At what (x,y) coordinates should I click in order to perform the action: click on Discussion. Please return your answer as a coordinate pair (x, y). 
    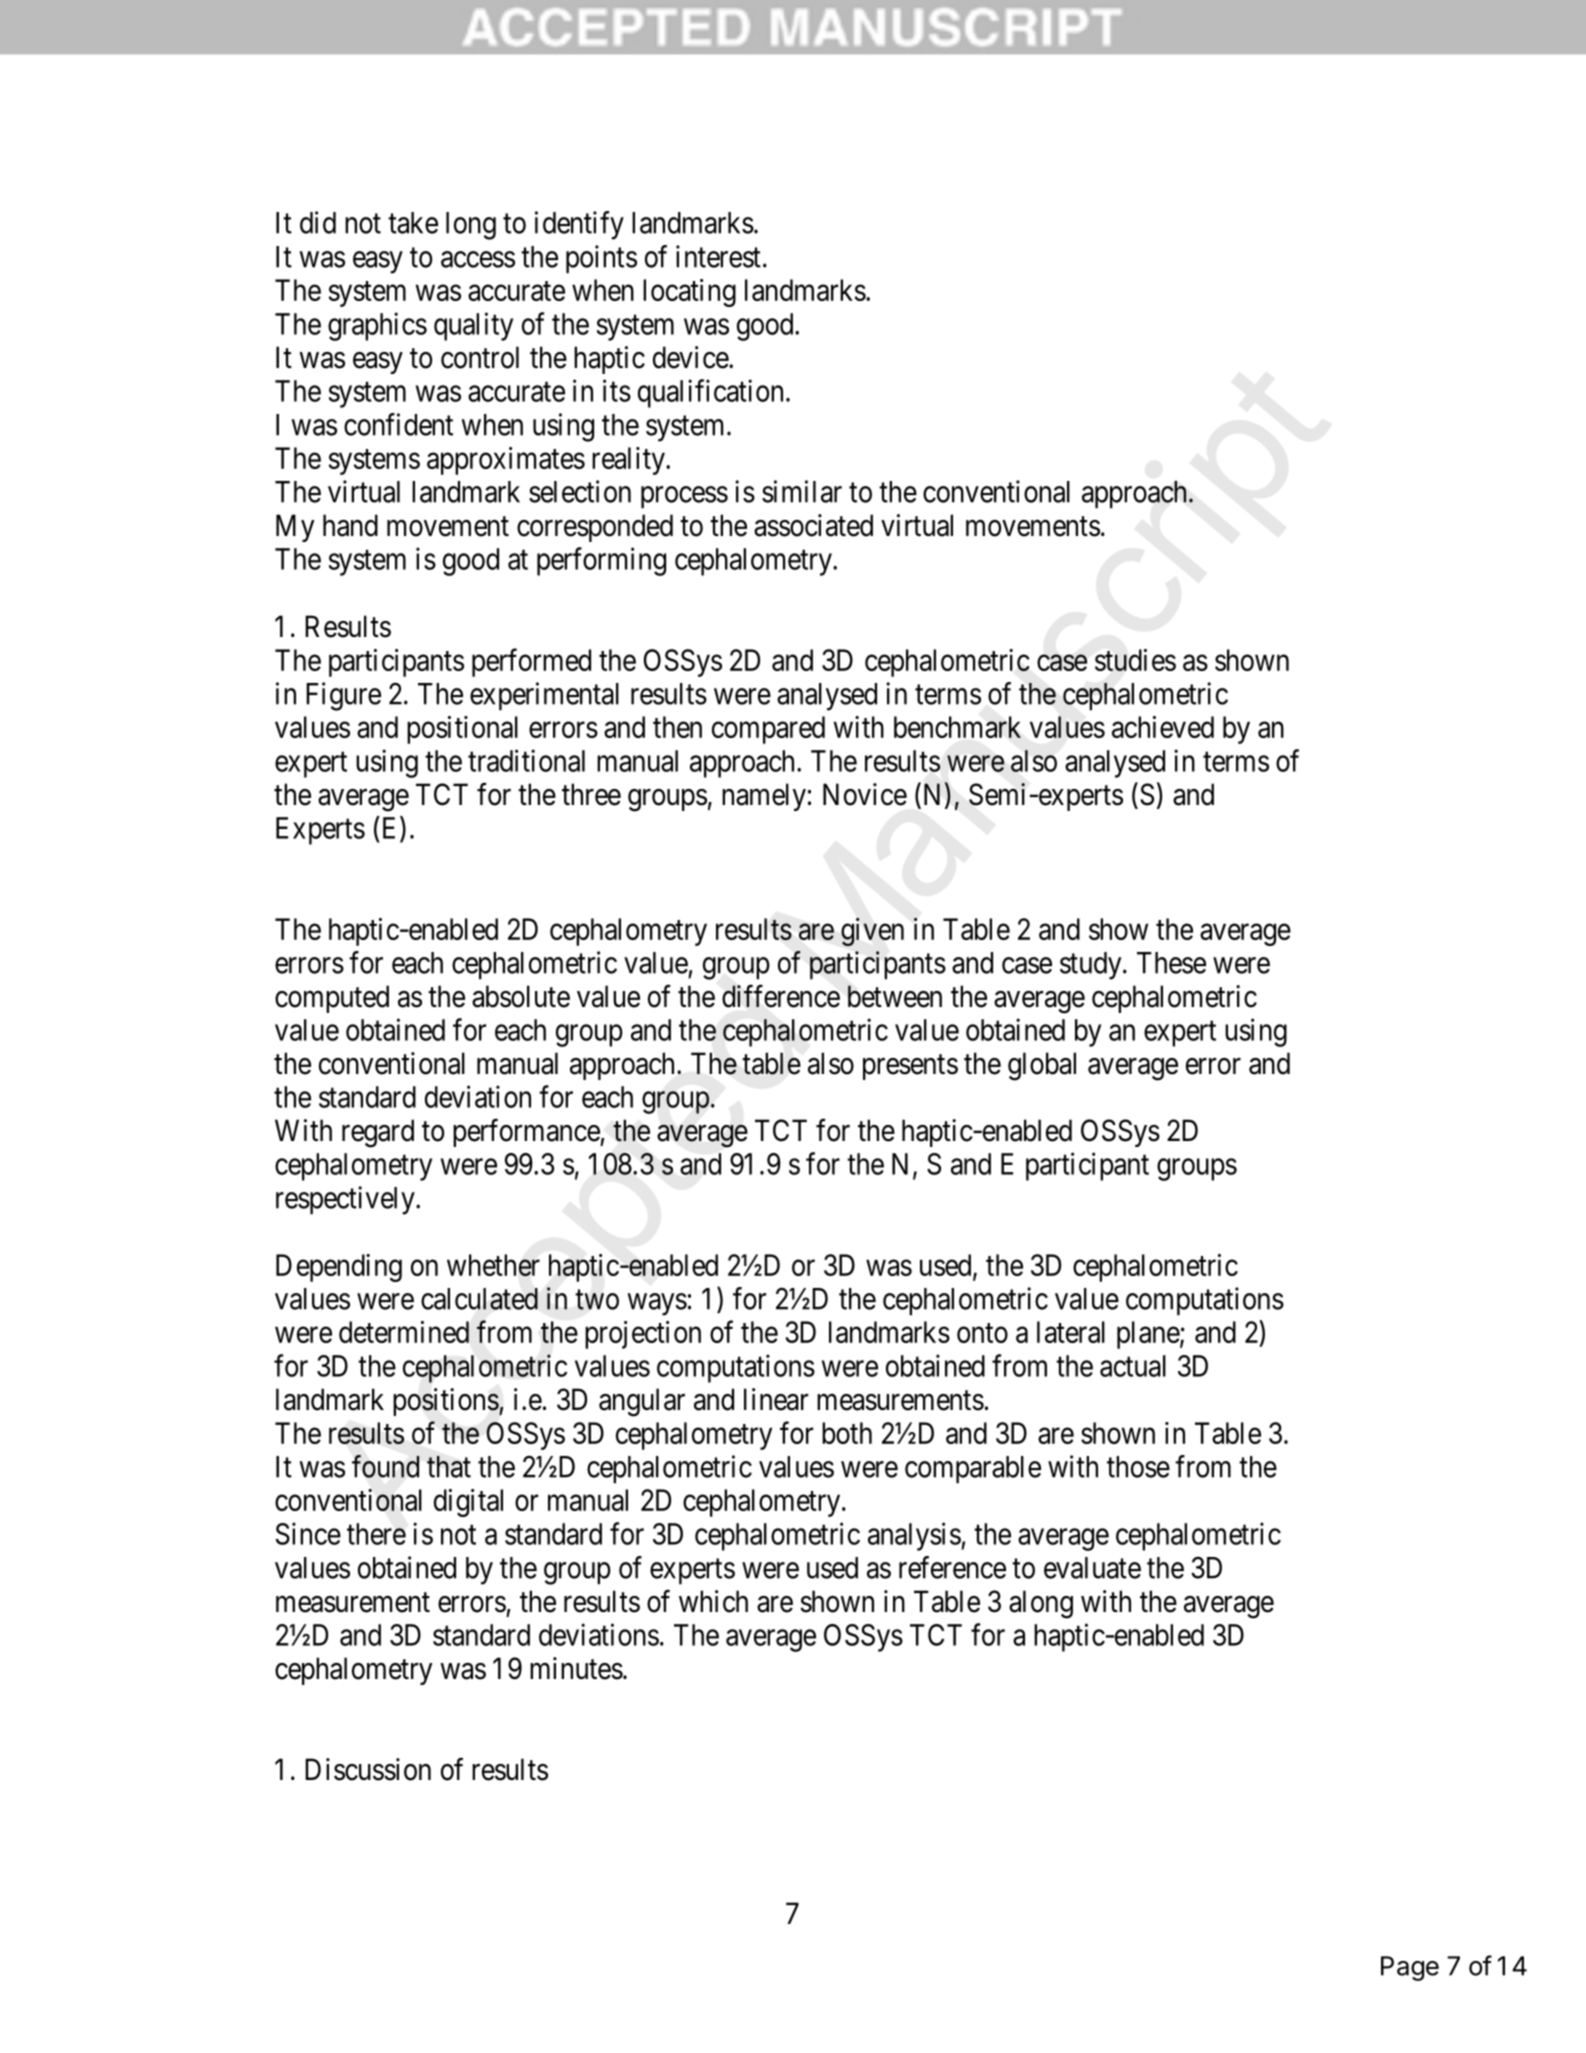
    Looking at the image, I should click on (368, 1769).
